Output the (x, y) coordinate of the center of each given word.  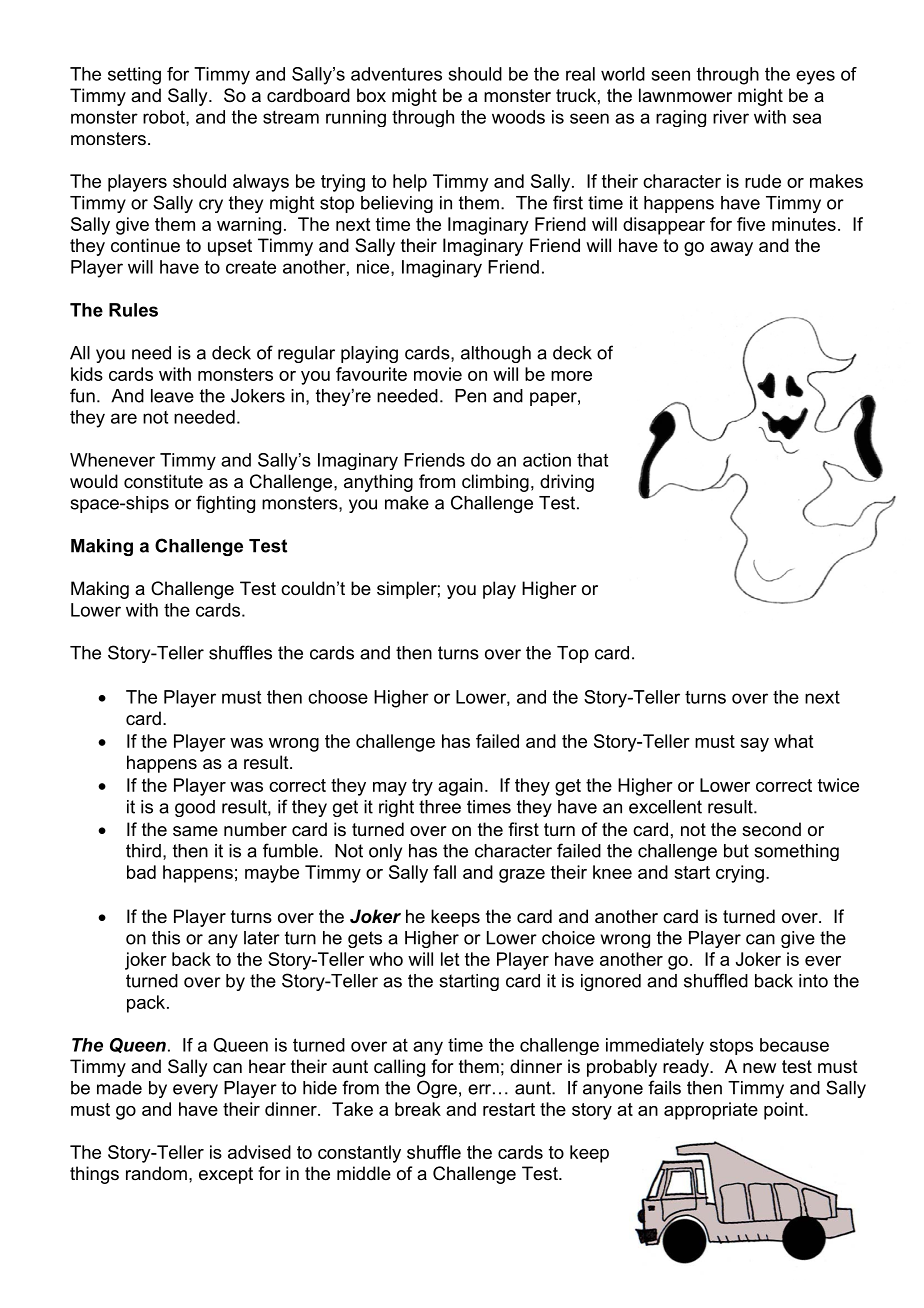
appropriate (711, 1111)
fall (444, 872)
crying (740, 874)
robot (165, 118)
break (418, 1109)
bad (141, 872)
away (731, 249)
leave (172, 396)
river (731, 117)
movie (438, 374)
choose (338, 697)
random (156, 1173)
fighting (225, 504)
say (754, 745)
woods (518, 117)
